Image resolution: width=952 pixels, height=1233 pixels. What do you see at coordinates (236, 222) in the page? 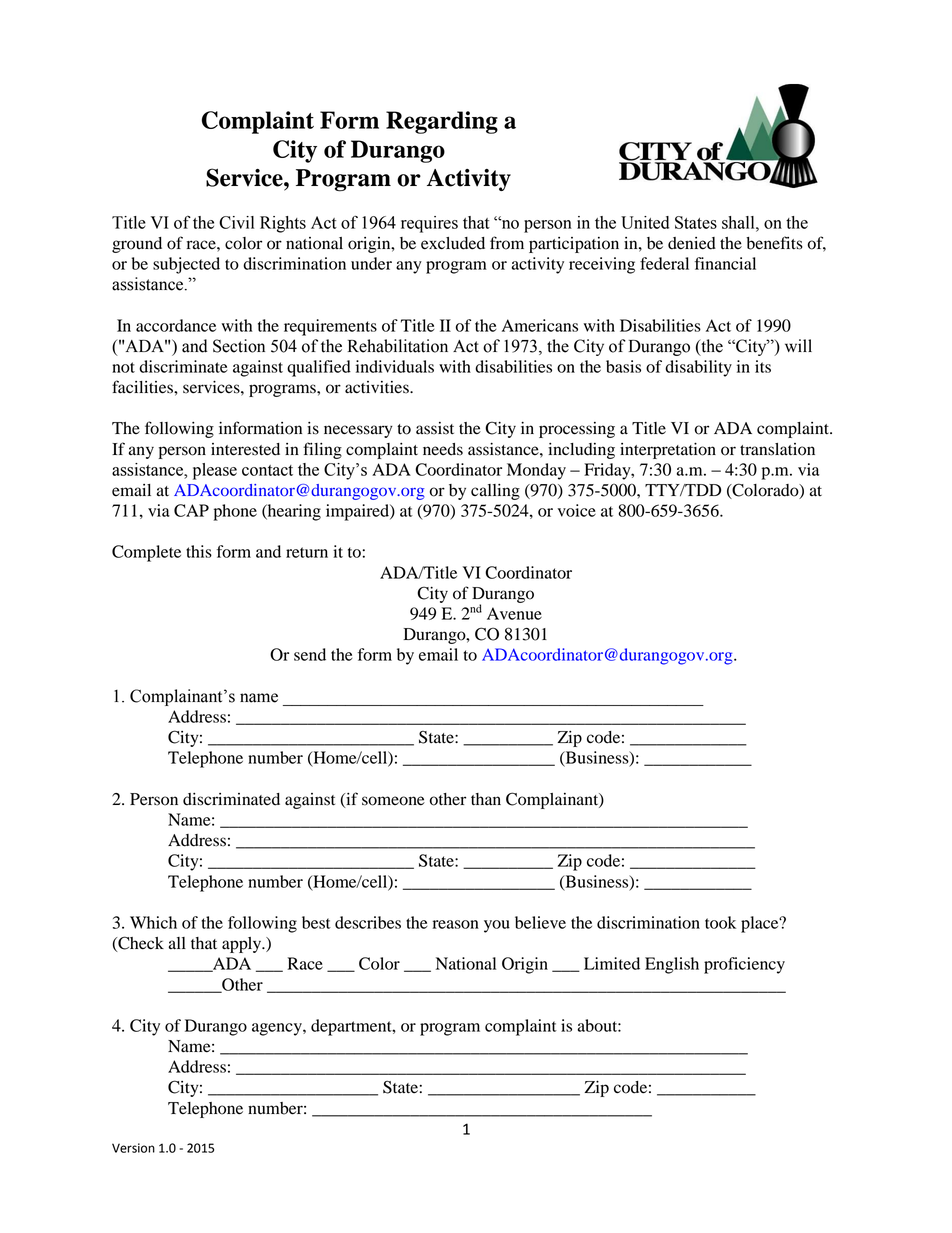
I see `Civil` at bounding box center [236, 222].
